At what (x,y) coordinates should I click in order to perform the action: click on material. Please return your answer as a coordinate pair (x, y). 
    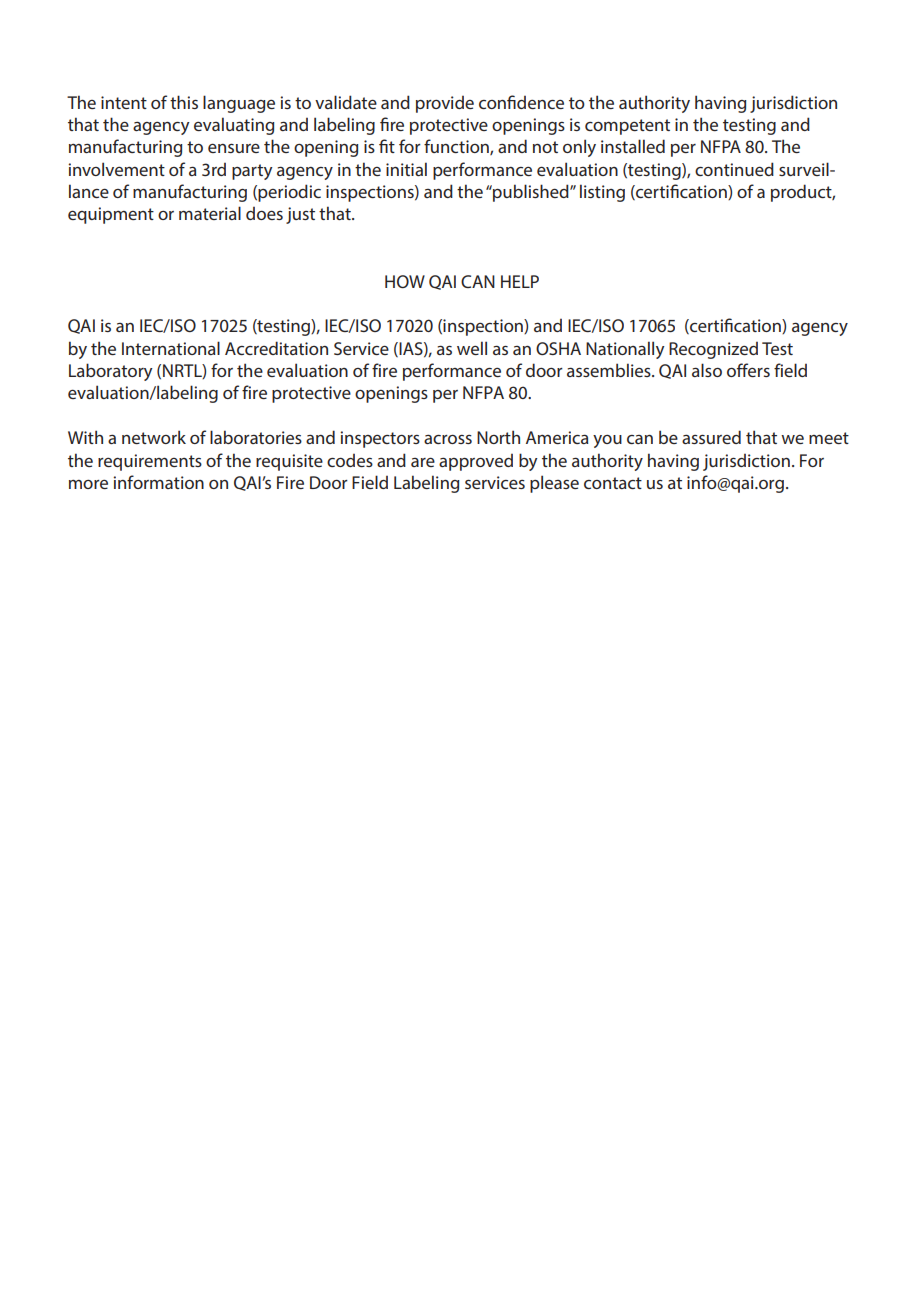
    Looking at the image, I should click on (210, 213).
